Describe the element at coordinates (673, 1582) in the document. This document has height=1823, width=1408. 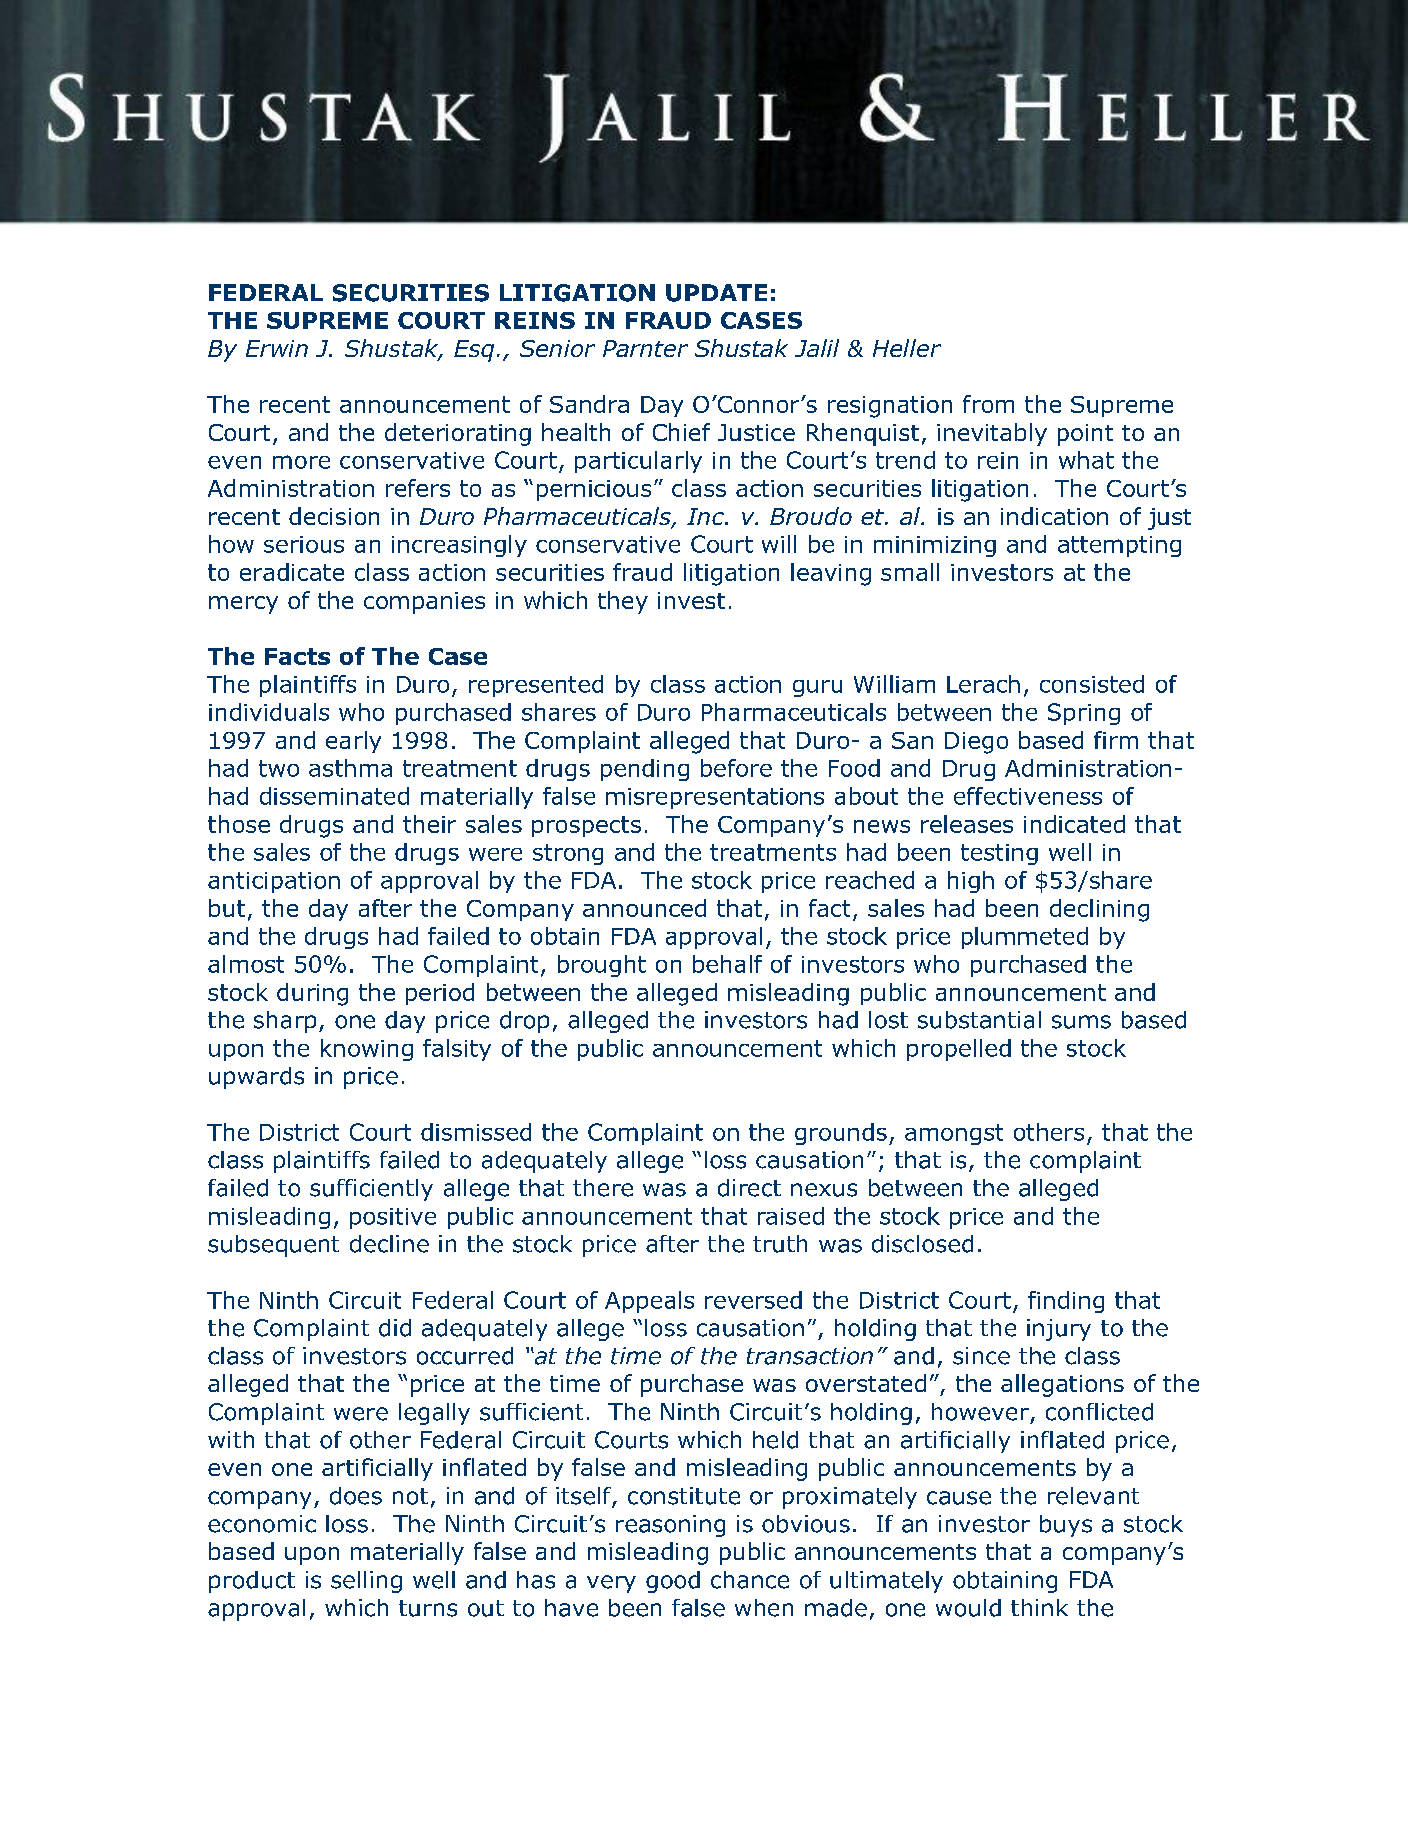
I see `good` at that location.
